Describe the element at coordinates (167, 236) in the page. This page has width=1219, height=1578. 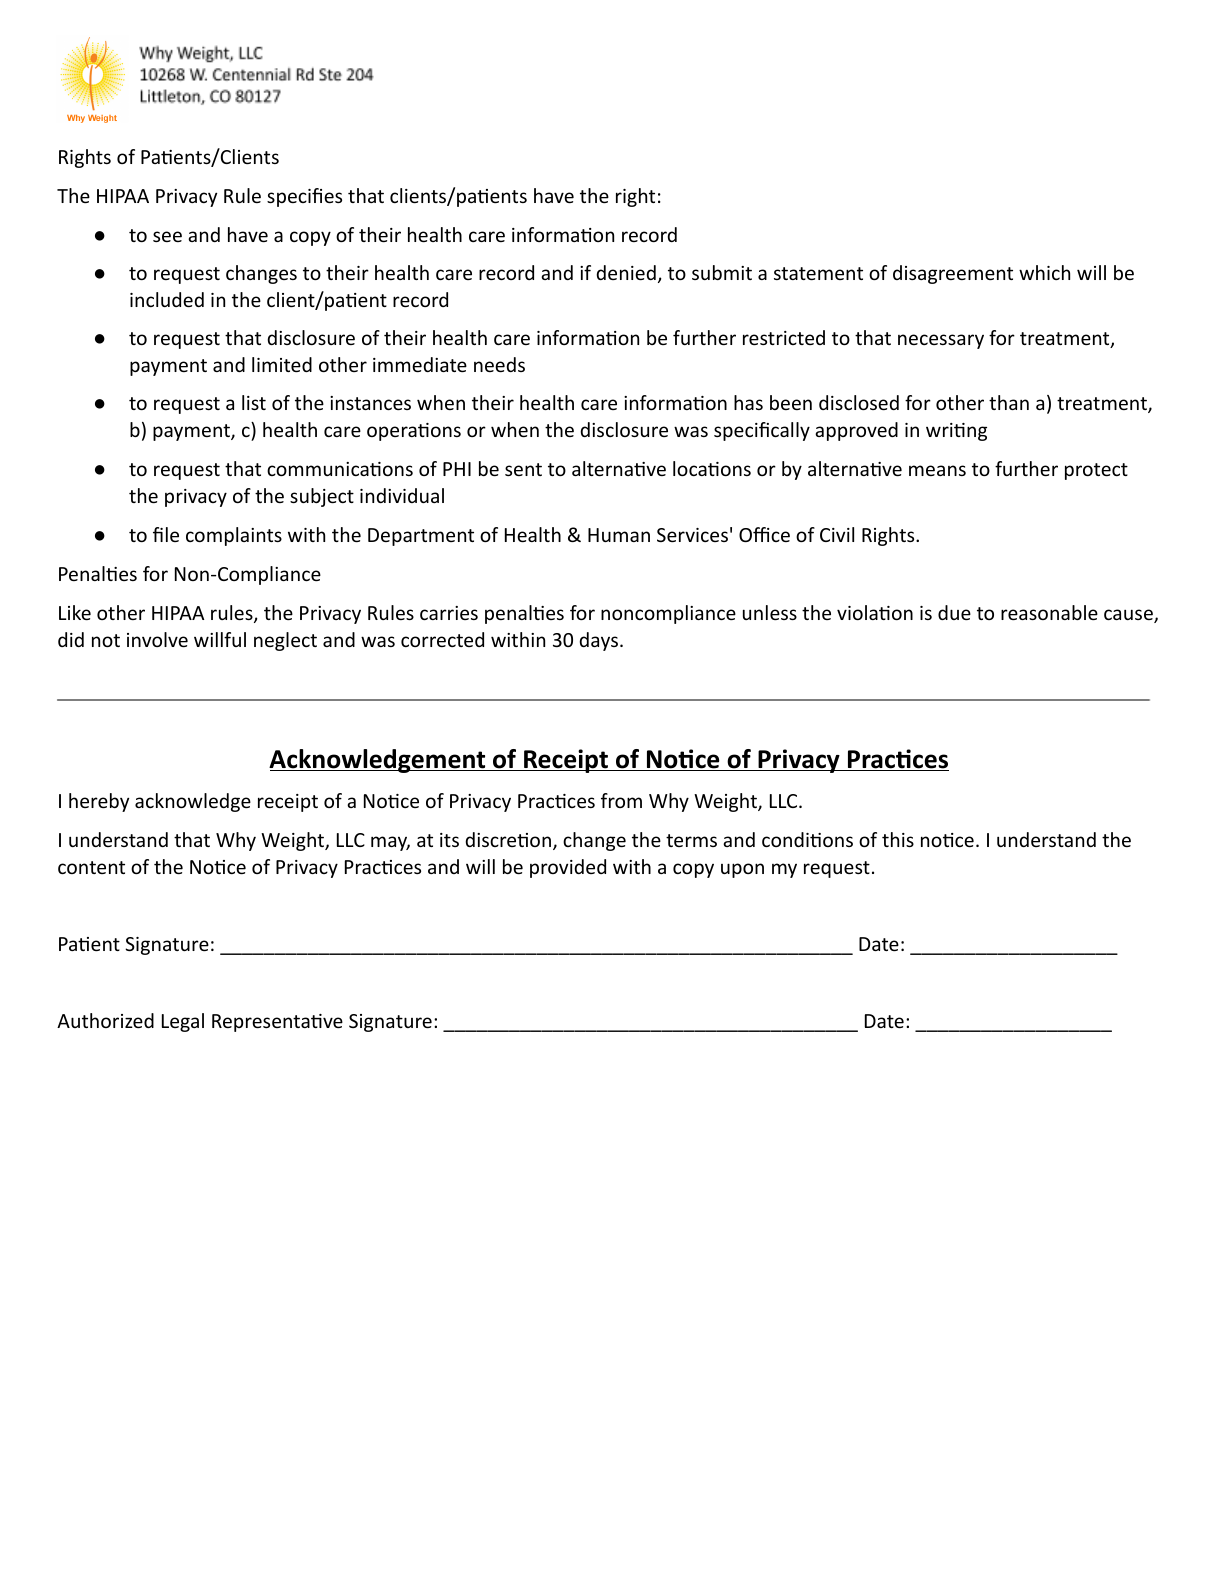
I see `see` at that location.
